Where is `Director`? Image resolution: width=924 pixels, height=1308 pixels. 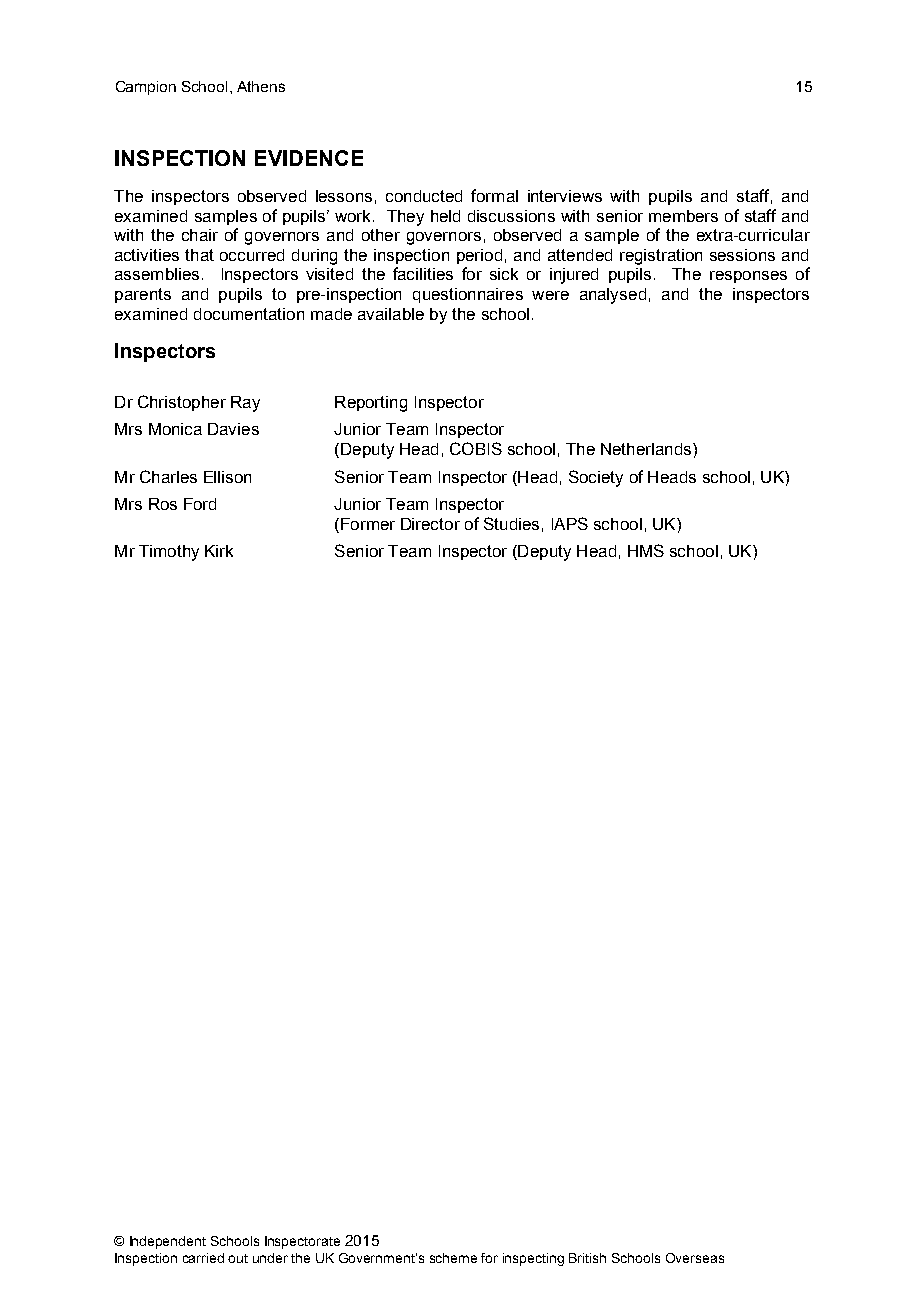 Director is located at coordinates (430, 524).
